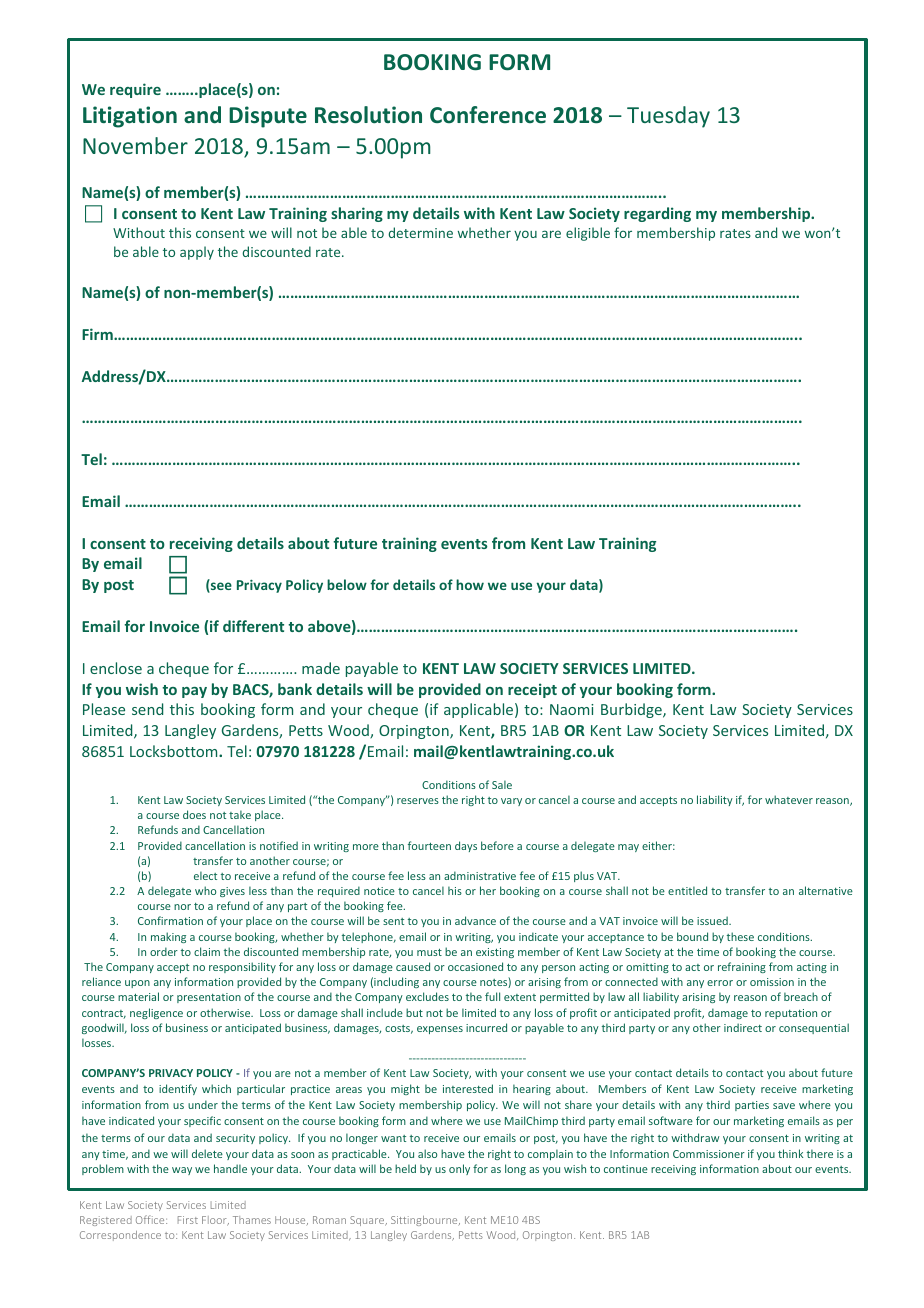 This image has height=1308, width=924. What do you see at coordinates (488, 115) in the image?
I see `Conference` at bounding box center [488, 115].
